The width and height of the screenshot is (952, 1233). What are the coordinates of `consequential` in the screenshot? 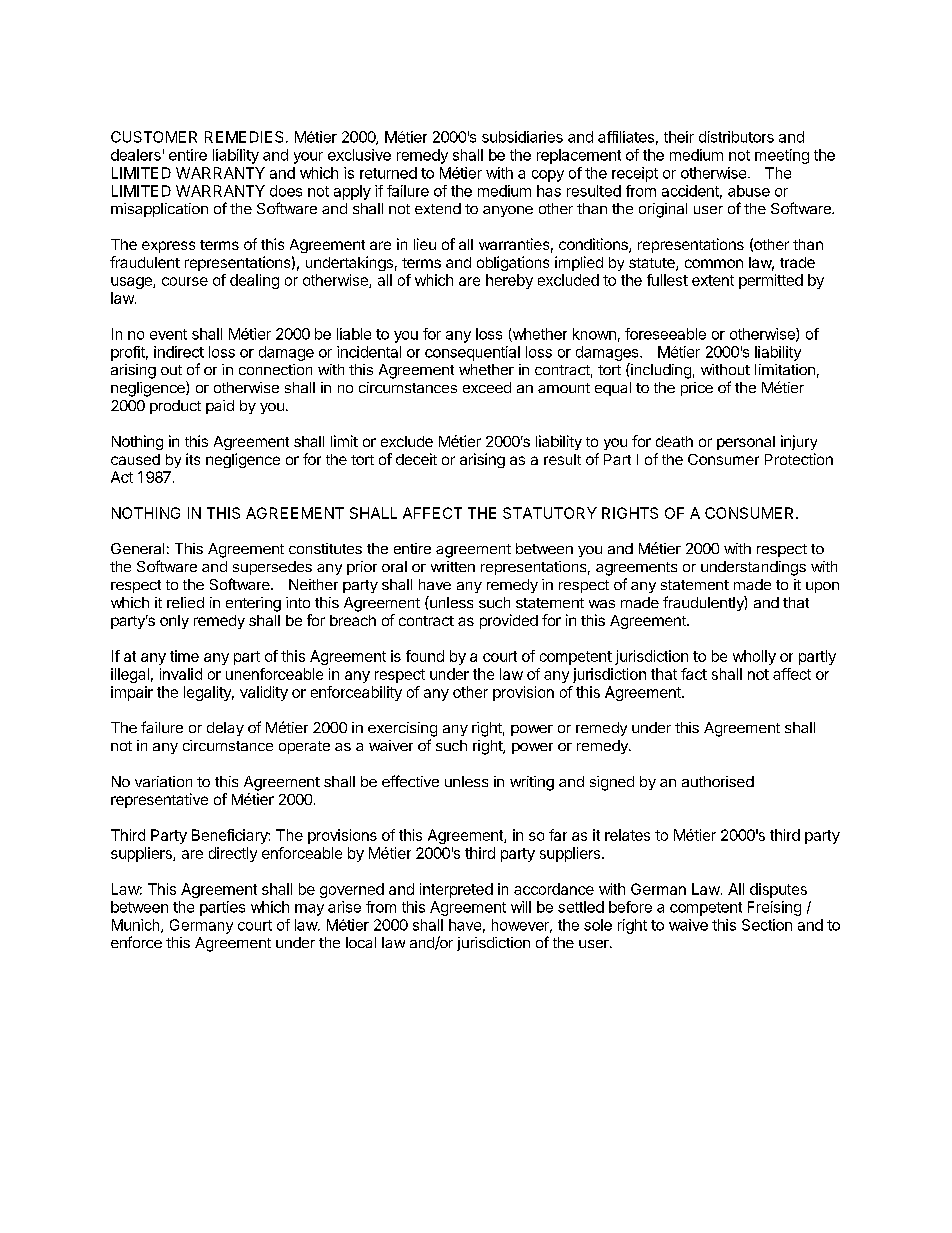 It's located at (472, 353).
